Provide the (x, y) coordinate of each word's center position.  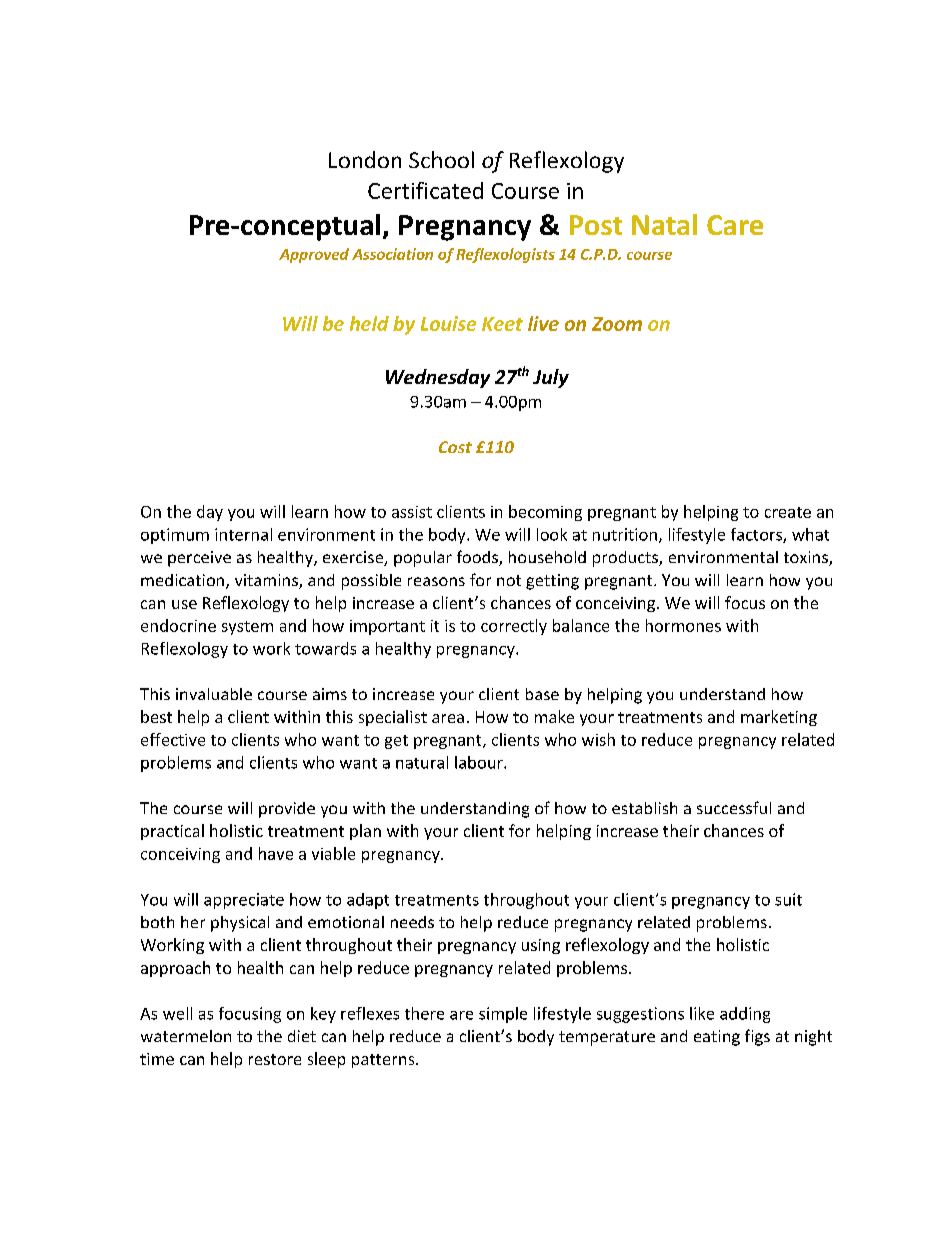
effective (173, 739)
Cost (455, 447)
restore (275, 1059)
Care (735, 225)
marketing (779, 718)
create (788, 512)
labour (480, 762)
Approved (314, 255)
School (441, 159)
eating (717, 1038)
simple (503, 1015)
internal (243, 534)
